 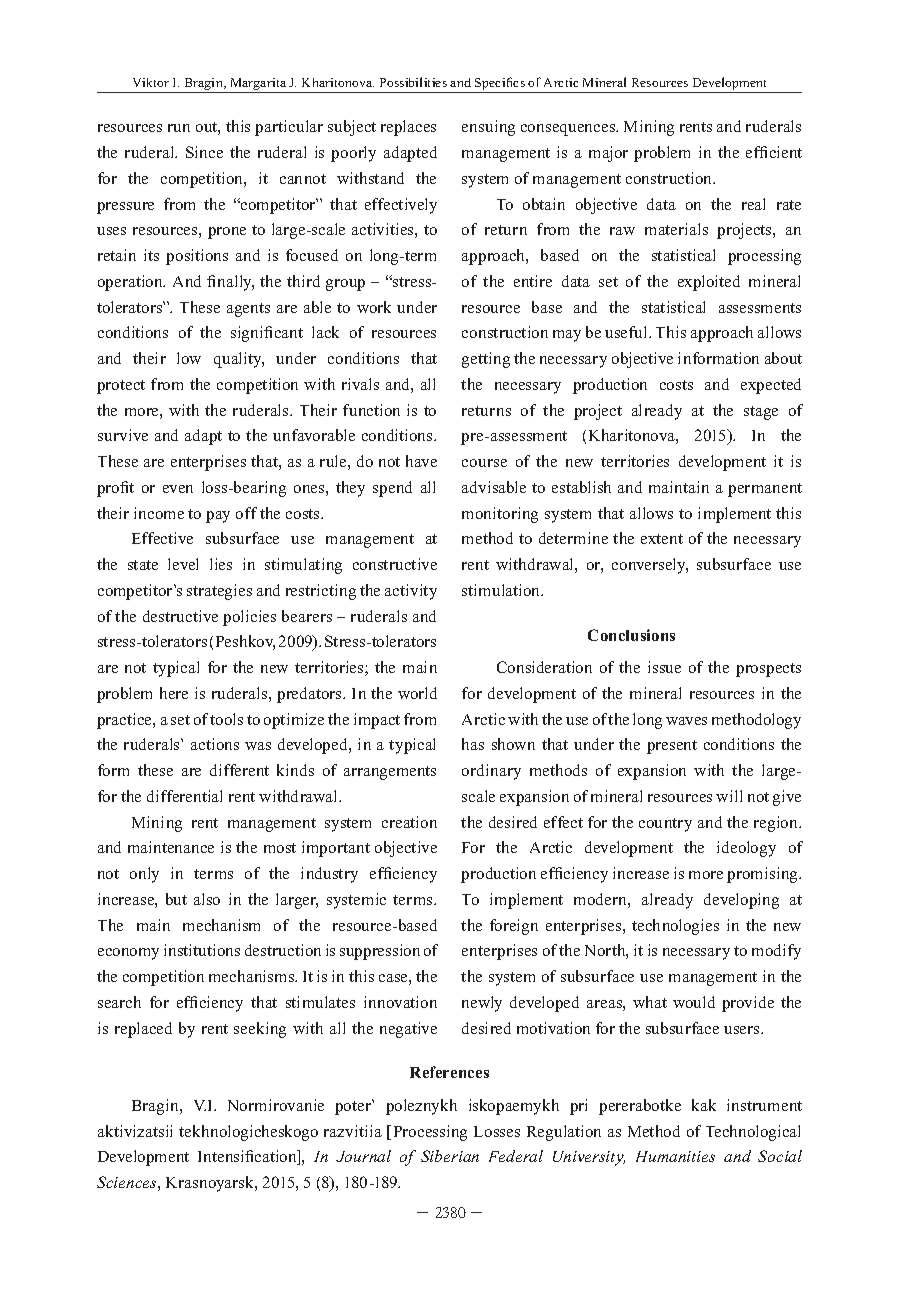 What do you see at coordinates (179, 128) in the page?
I see `run` at bounding box center [179, 128].
